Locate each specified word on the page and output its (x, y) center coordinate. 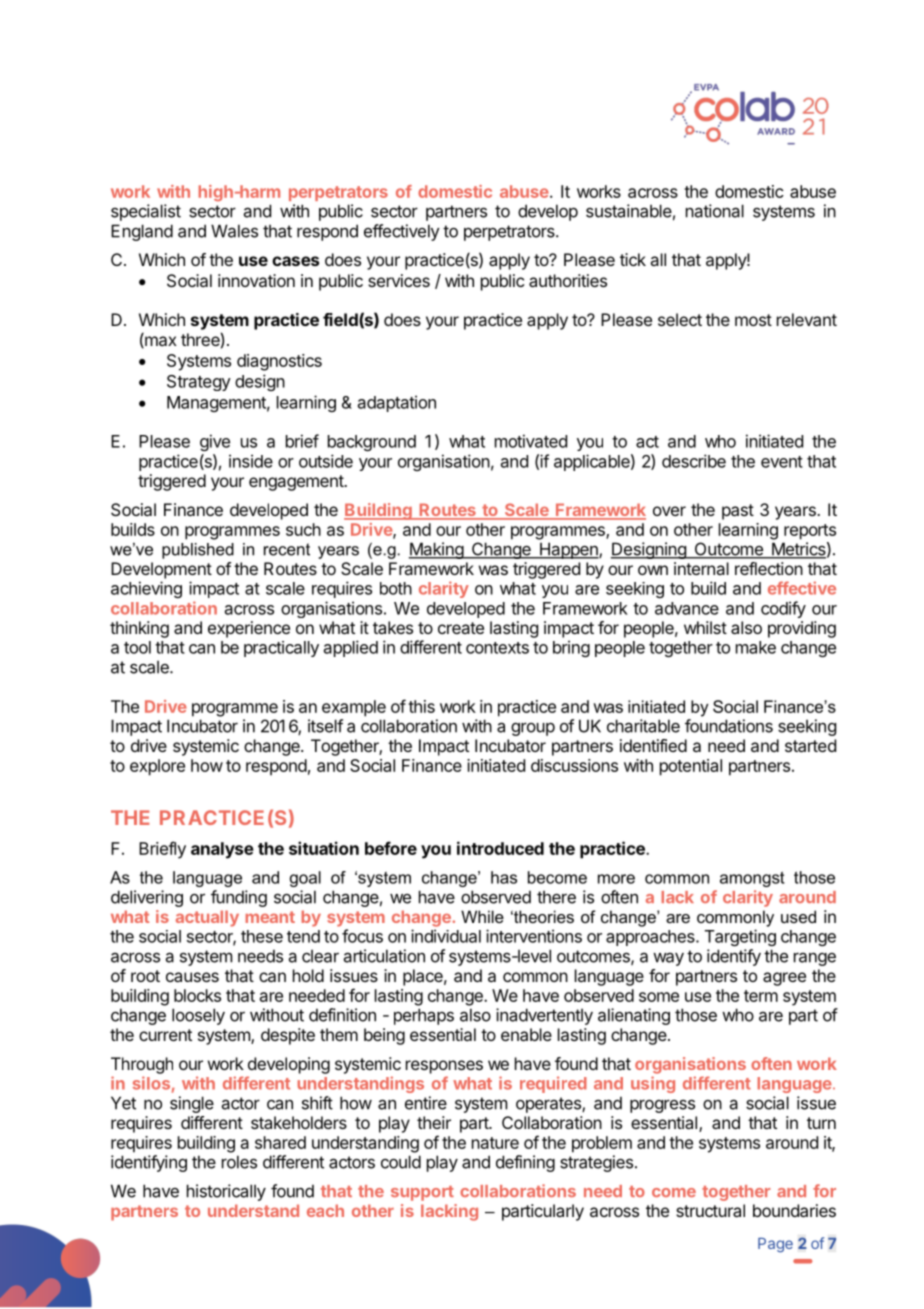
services (399, 280)
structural (710, 1210)
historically (226, 1192)
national (715, 211)
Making (436, 550)
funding (239, 898)
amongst (752, 879)
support (422, 1193)
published (198, 551)
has (504, 877)
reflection (769, 568)
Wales (234, 231)
